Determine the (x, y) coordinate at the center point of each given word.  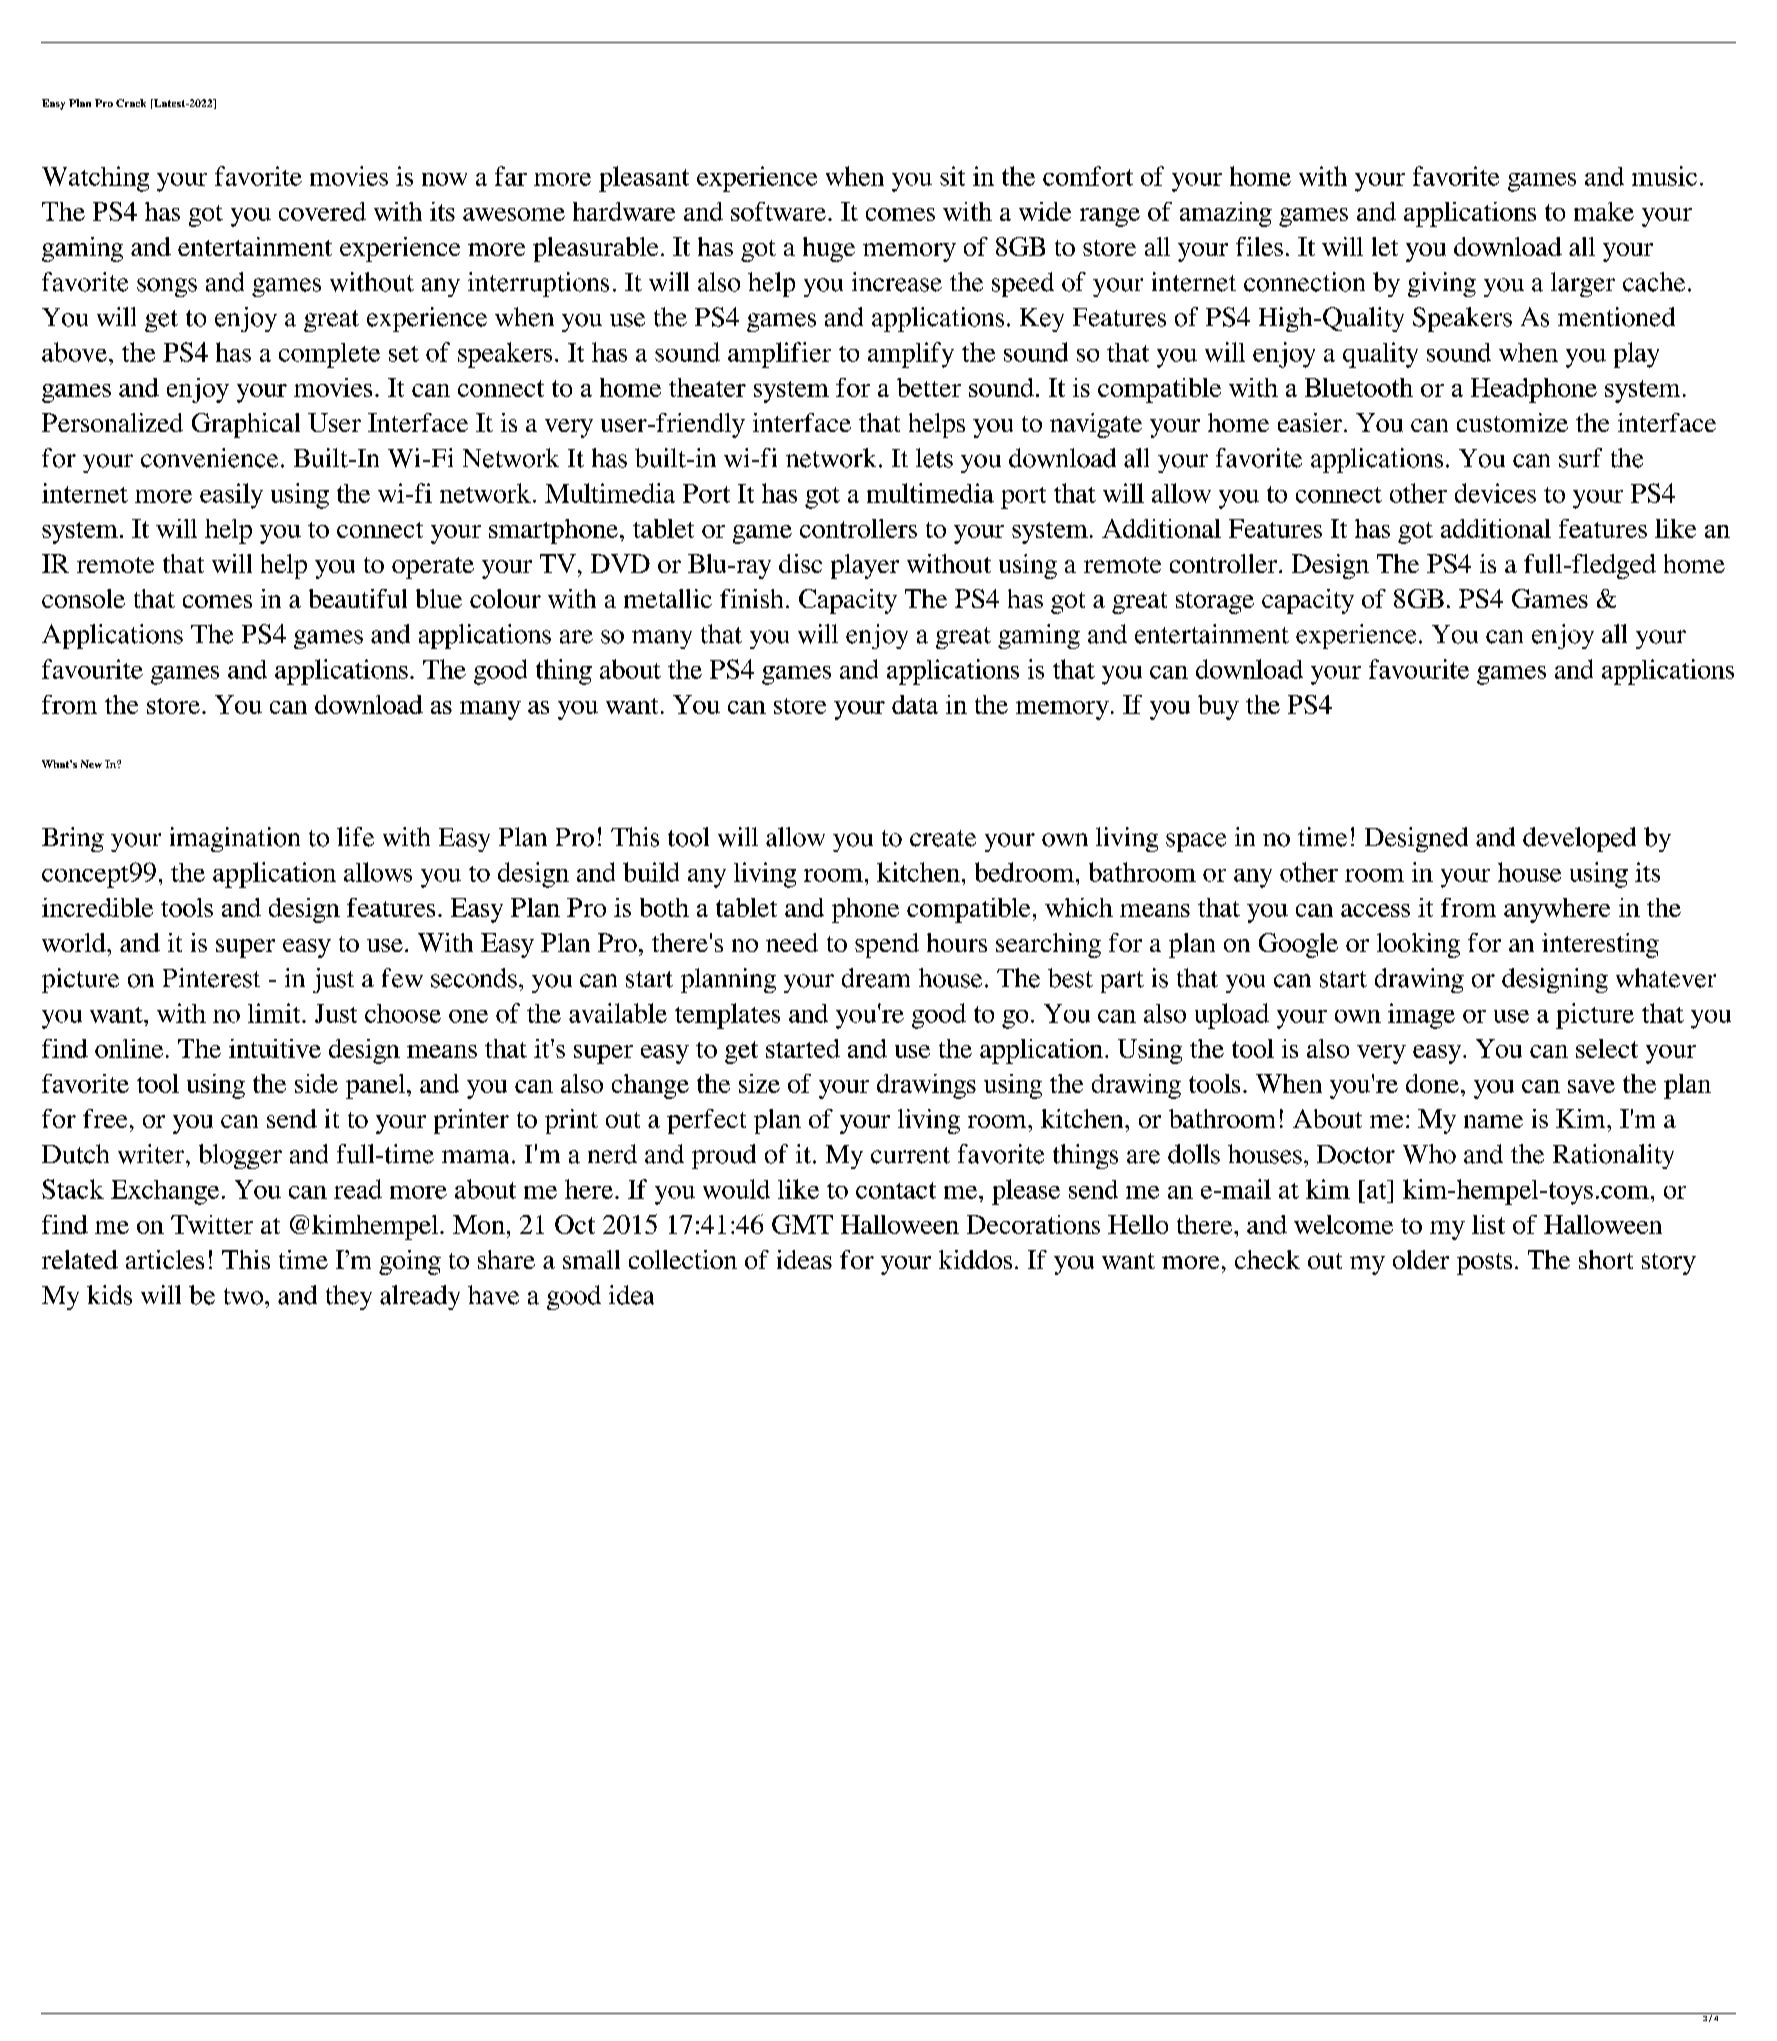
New (91, 764)
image (1421, 1016)
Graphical (246, 425)
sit (952, 176)
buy (1218, 707)
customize (1512, 422)
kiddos (975, 1259)
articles (165, 1259)
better (929, 387)
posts (1484, 1264)
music (1664, 176)
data (915, 704)
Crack (131, 103)
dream (876, 978)
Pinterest (211, 978)
